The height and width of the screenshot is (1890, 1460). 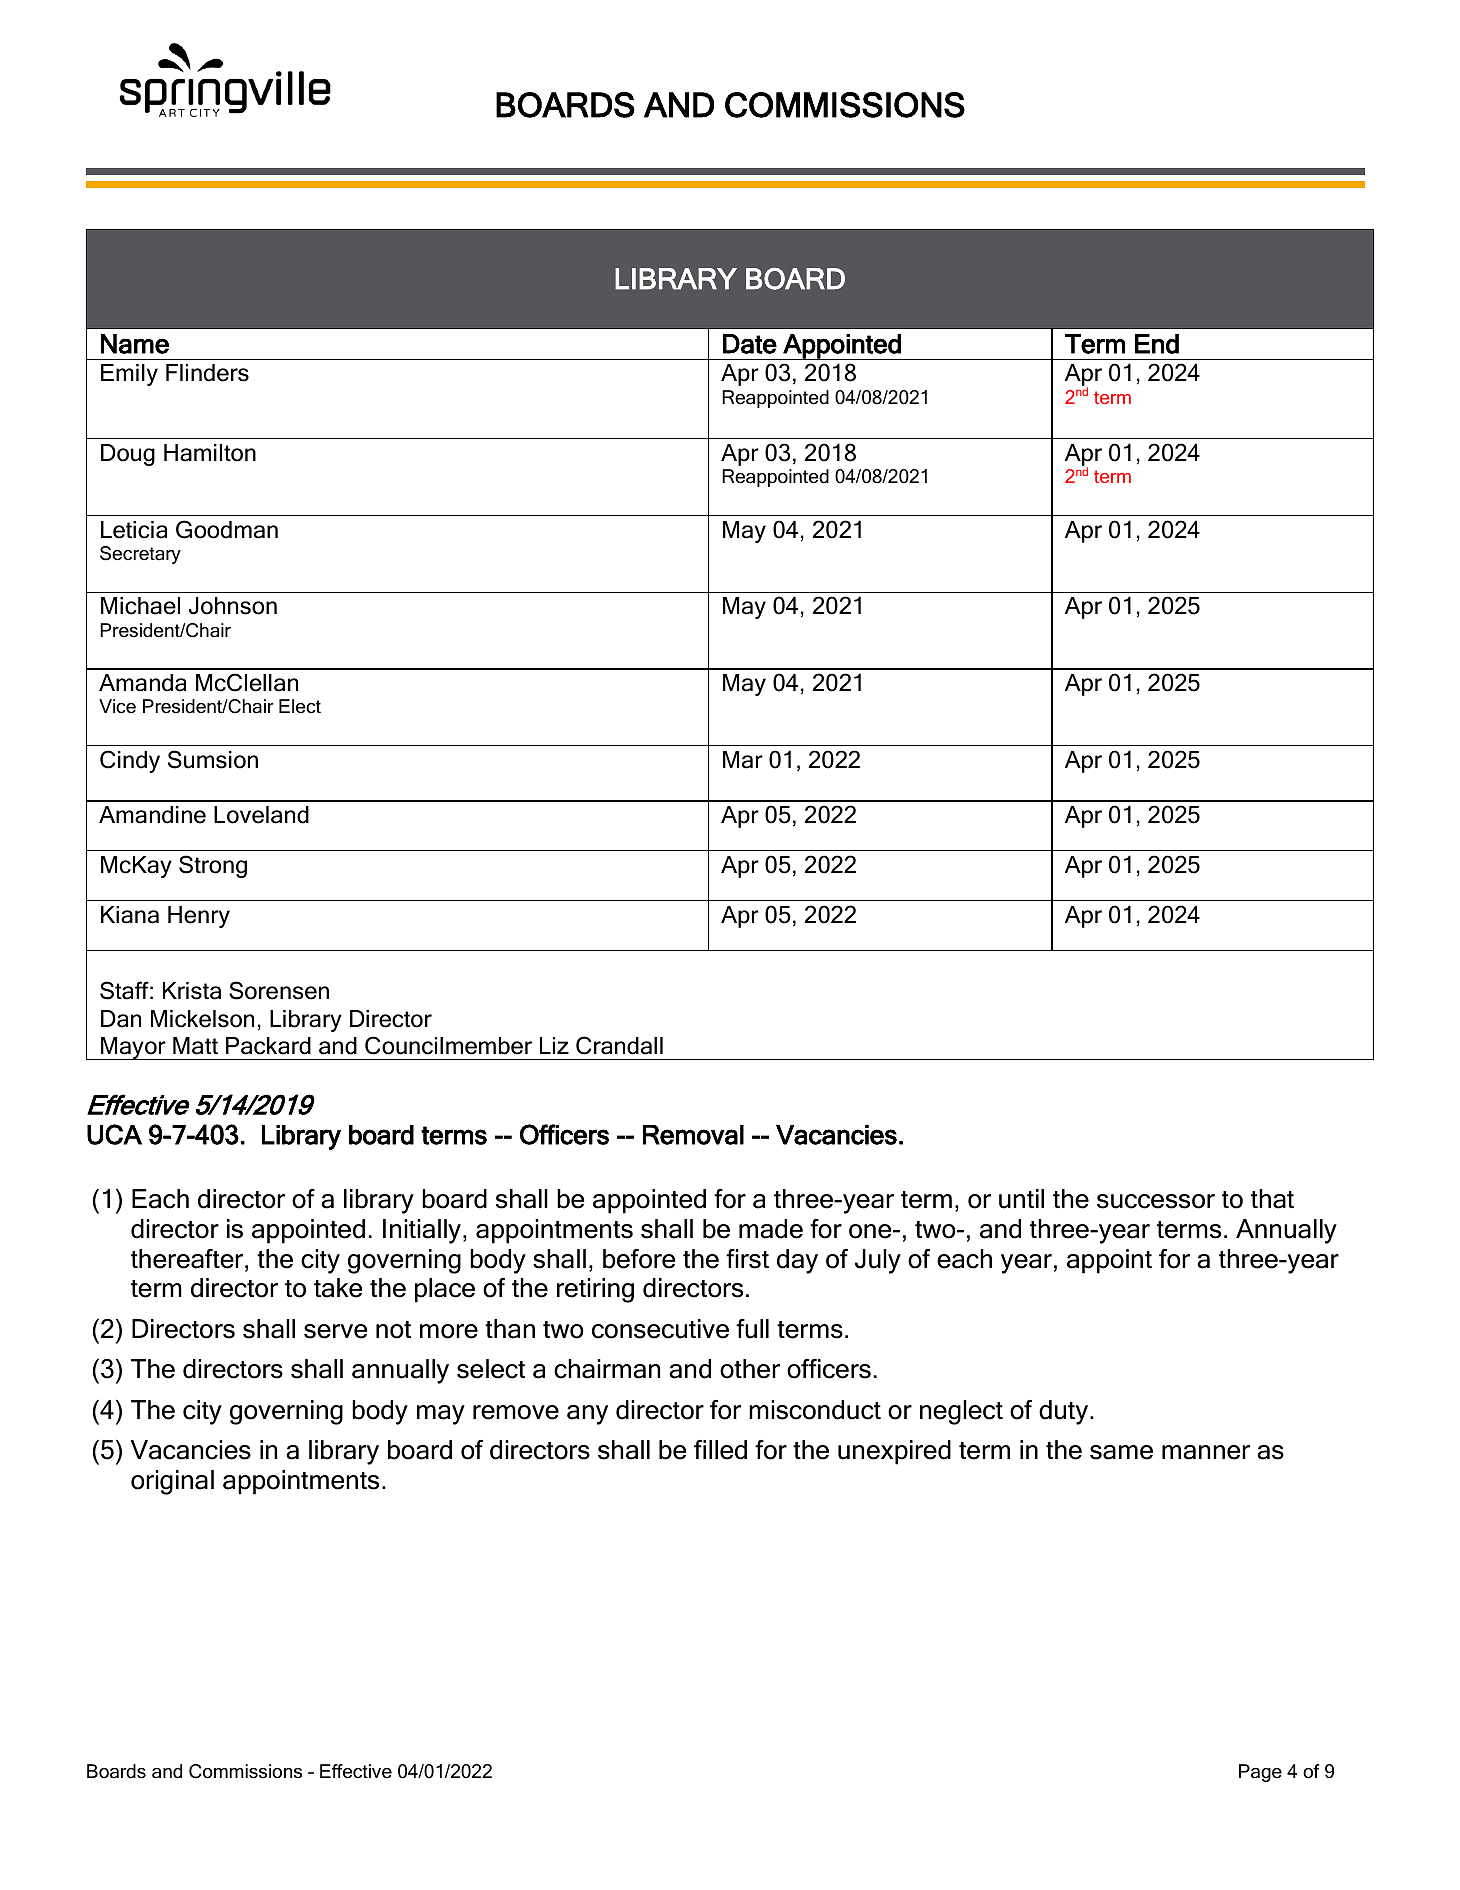 I want to click on Flinders, so click(x=207, y=373).
